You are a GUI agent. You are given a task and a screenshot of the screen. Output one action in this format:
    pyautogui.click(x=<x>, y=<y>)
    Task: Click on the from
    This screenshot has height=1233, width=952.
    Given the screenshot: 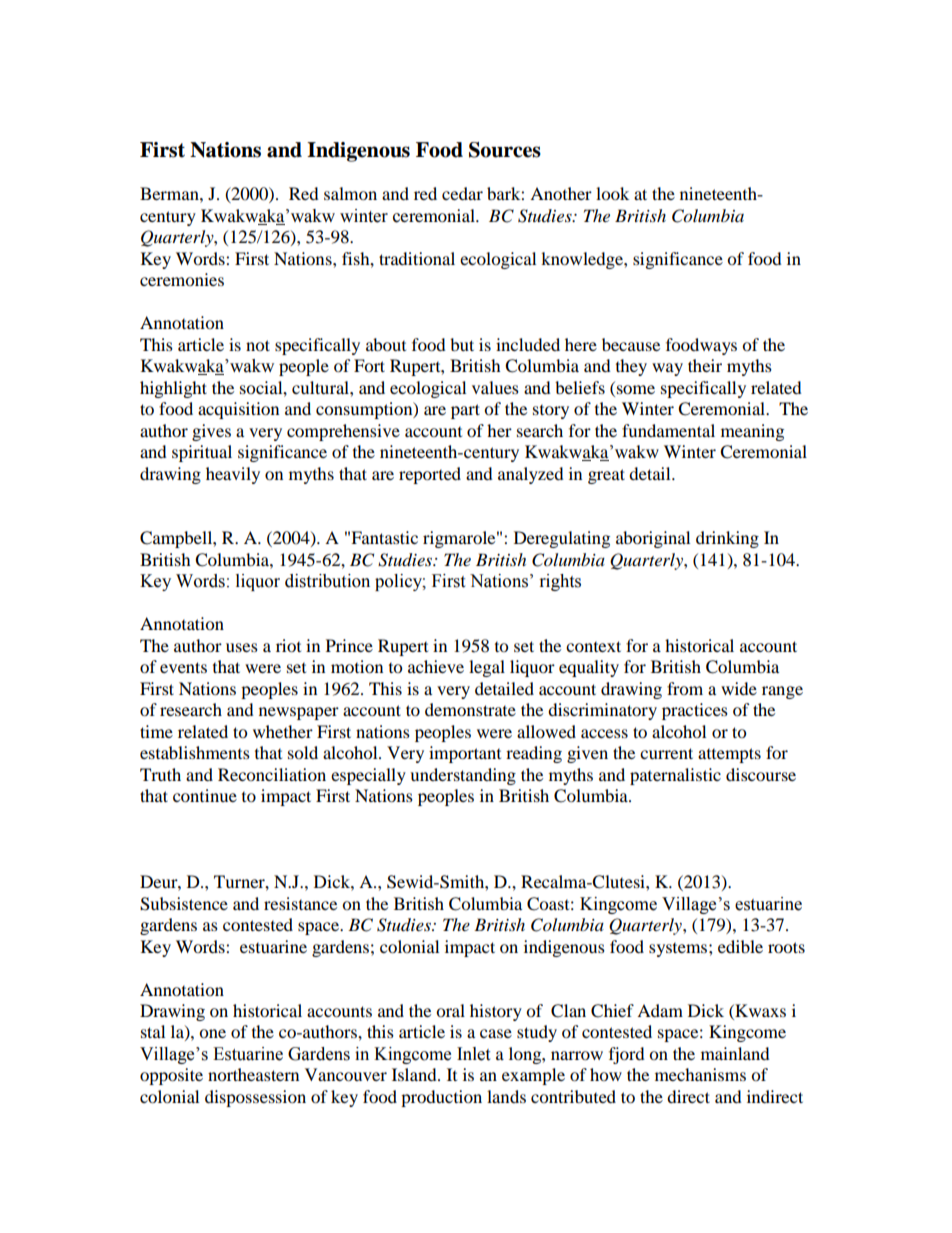 What is the action you would take?
    pyautogui.click(x=685, y=688)
